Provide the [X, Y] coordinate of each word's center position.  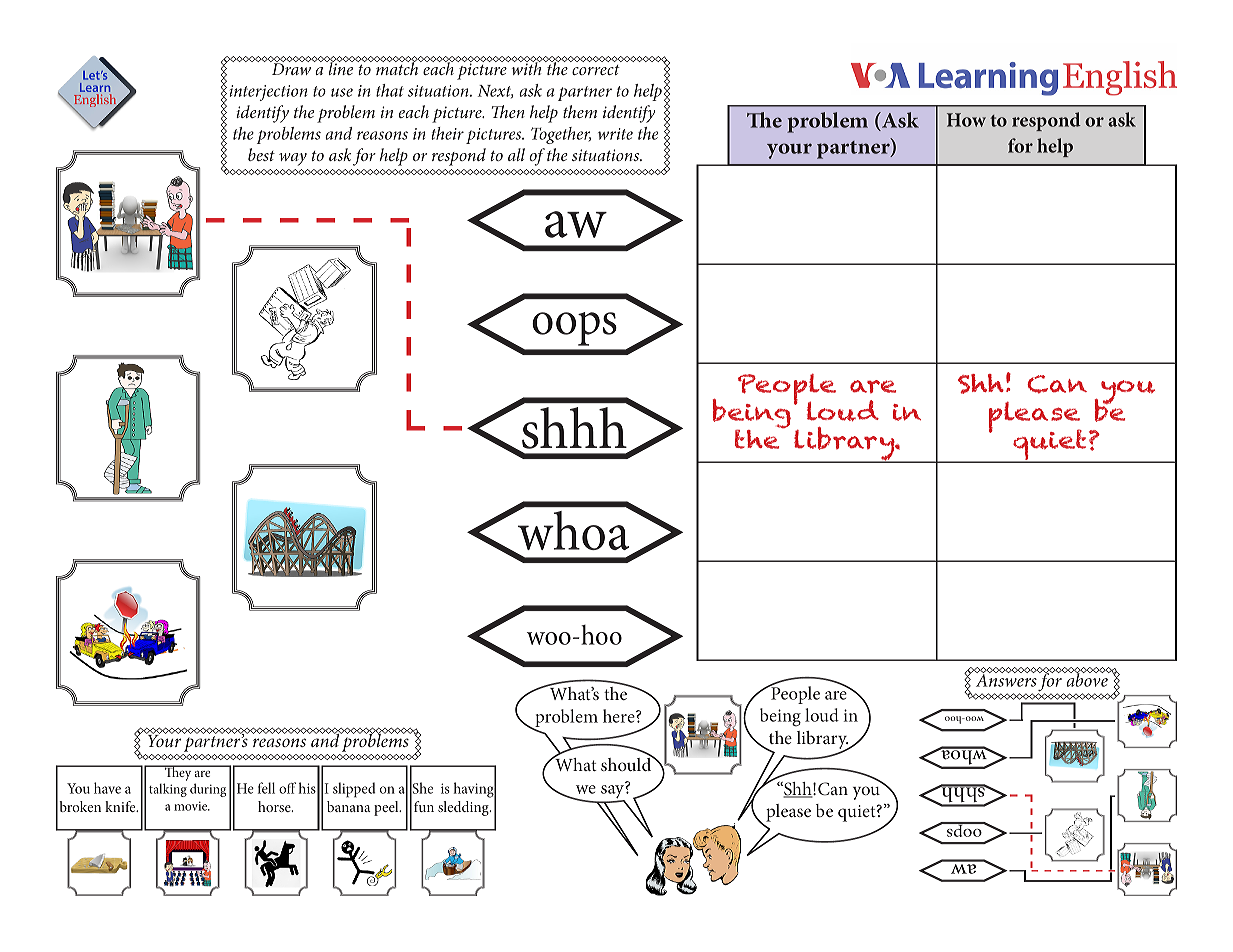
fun [424, 806]
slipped [354, 790]
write [615, 134]
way [293, 159]
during [208, 790]
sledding [464, 808]
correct [596, 70]
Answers [1006, 679]
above [1087, 679]
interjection [268, 93]
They [178, 773]
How [966, 120]
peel [387, 808]
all [516, 154]
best [261, 154]
